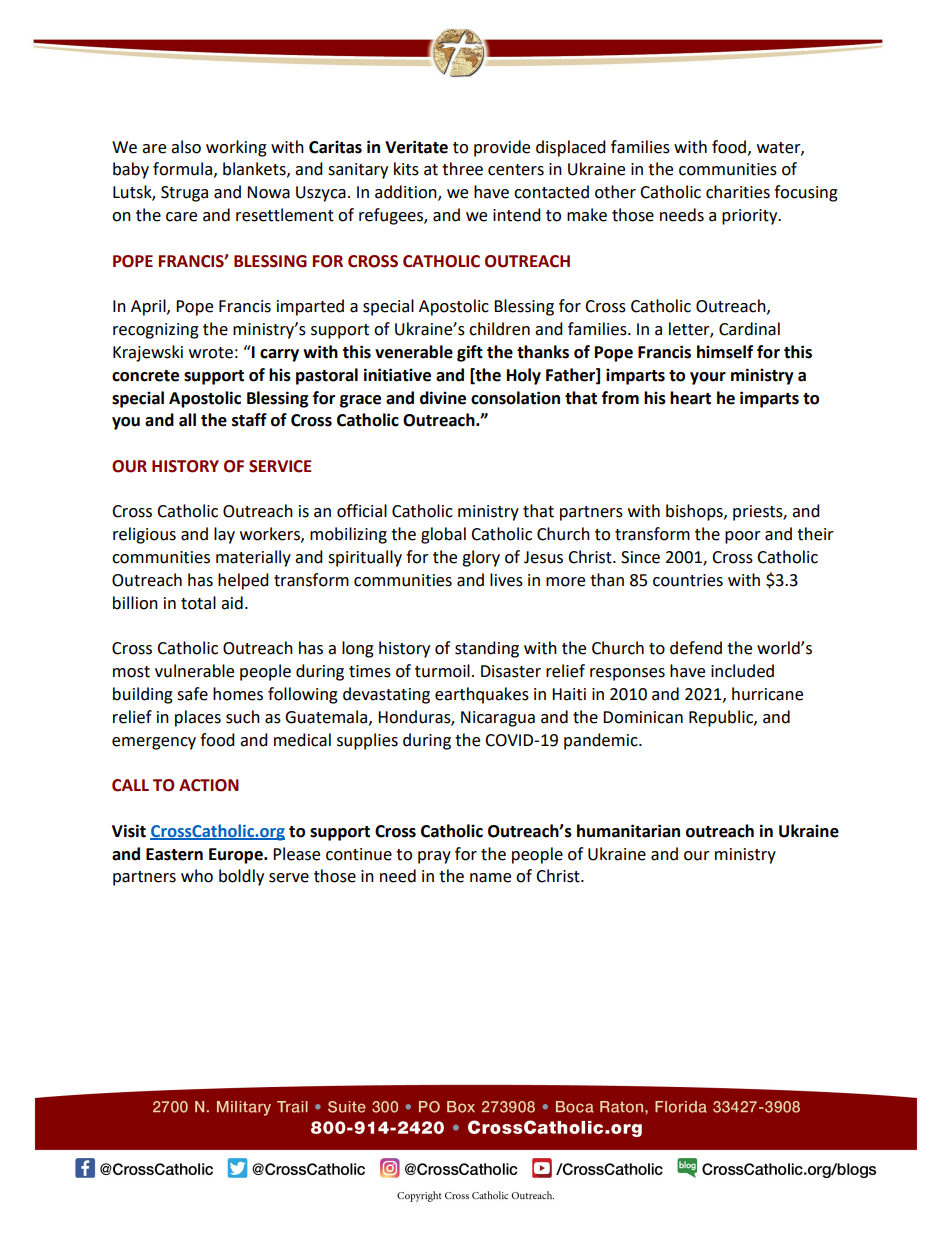 This screenshot has width=952, height=1233. What do you see at coordinates (211, 353) in the screenshot?
I see `wrote` at bounding box center [211, 353].
